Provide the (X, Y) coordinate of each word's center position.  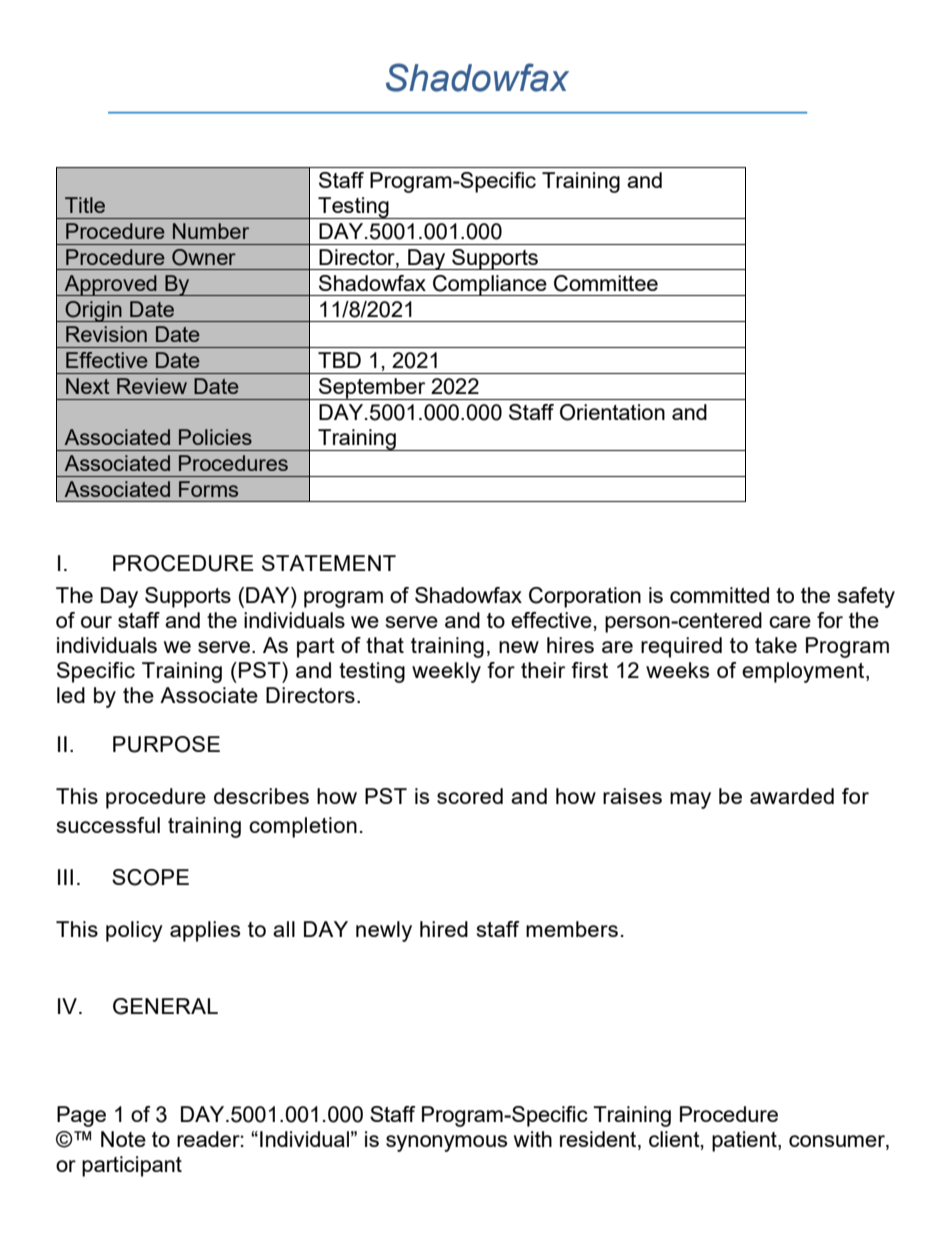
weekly (446, 672)
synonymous (446, 1143)
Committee (606, 283)
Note (123, 1139)
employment (804, 672)
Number (211, 231)
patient (745, 1141)
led (71, 695)
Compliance (490, 285)
